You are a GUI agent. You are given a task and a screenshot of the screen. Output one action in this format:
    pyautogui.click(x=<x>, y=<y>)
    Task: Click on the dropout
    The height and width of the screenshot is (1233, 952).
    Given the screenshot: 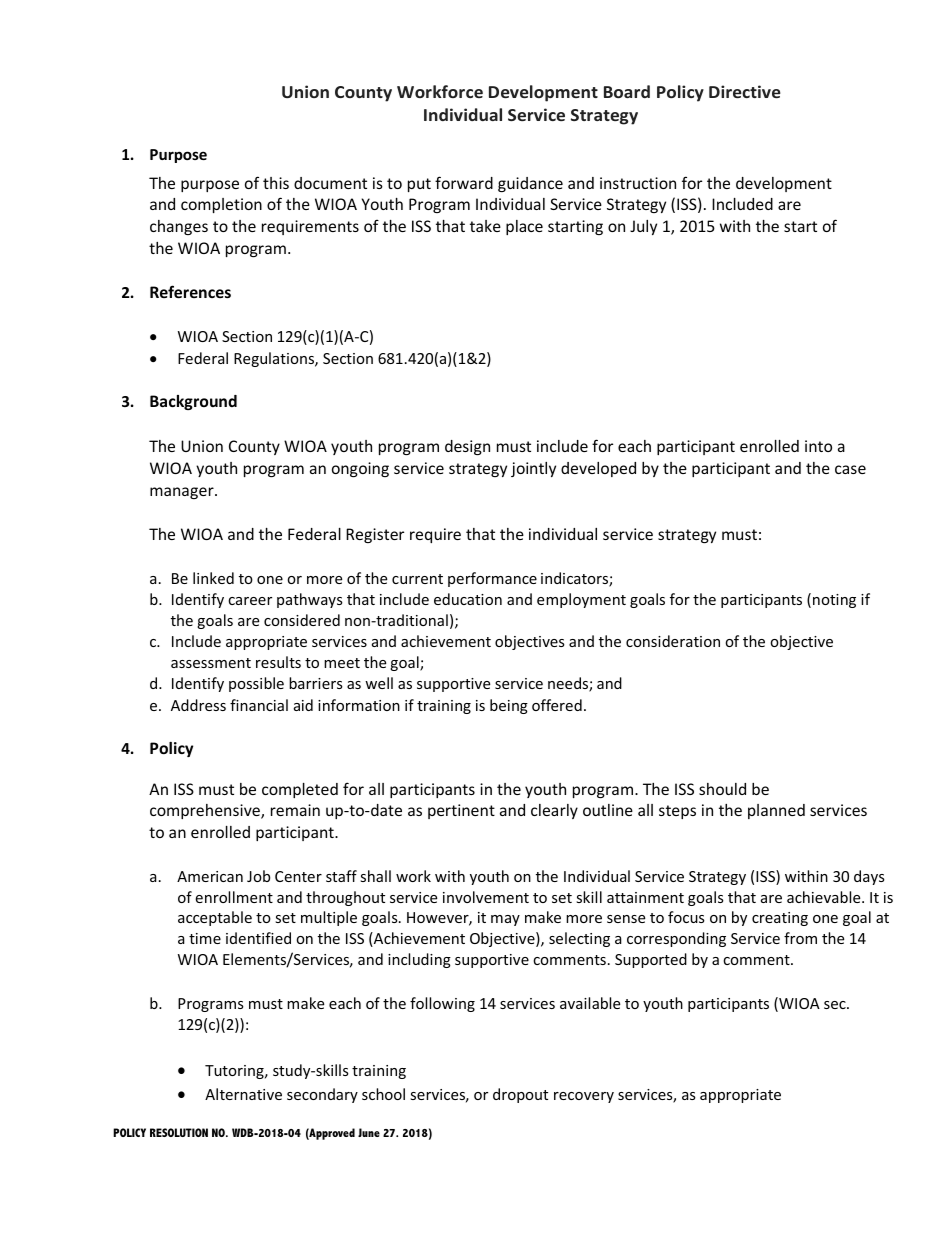 What is the action you would take?
    pyautogui.click(x=520, y=1095)
